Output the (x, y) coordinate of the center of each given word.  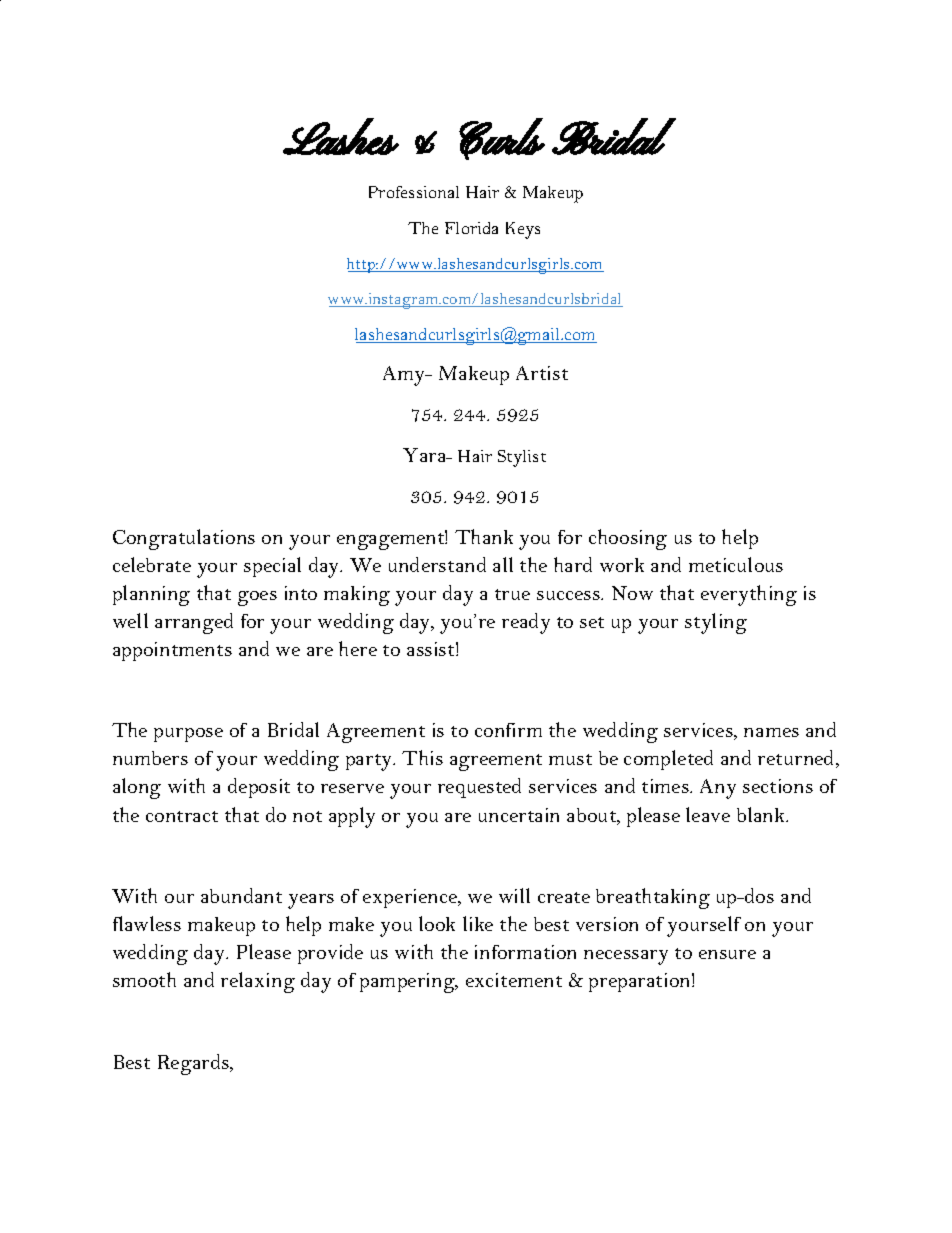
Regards (194, 1064)
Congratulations (184, 539)
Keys (523, 230)
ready (526, 623)
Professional (414, 192)
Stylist (522, 458)
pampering (408, 983)
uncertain (519, 815)
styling (716, 623)
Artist (542, 373)
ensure (727, 954)
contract (182, 816)
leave (708, 814)
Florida (471, 228)
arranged (194, 623)
